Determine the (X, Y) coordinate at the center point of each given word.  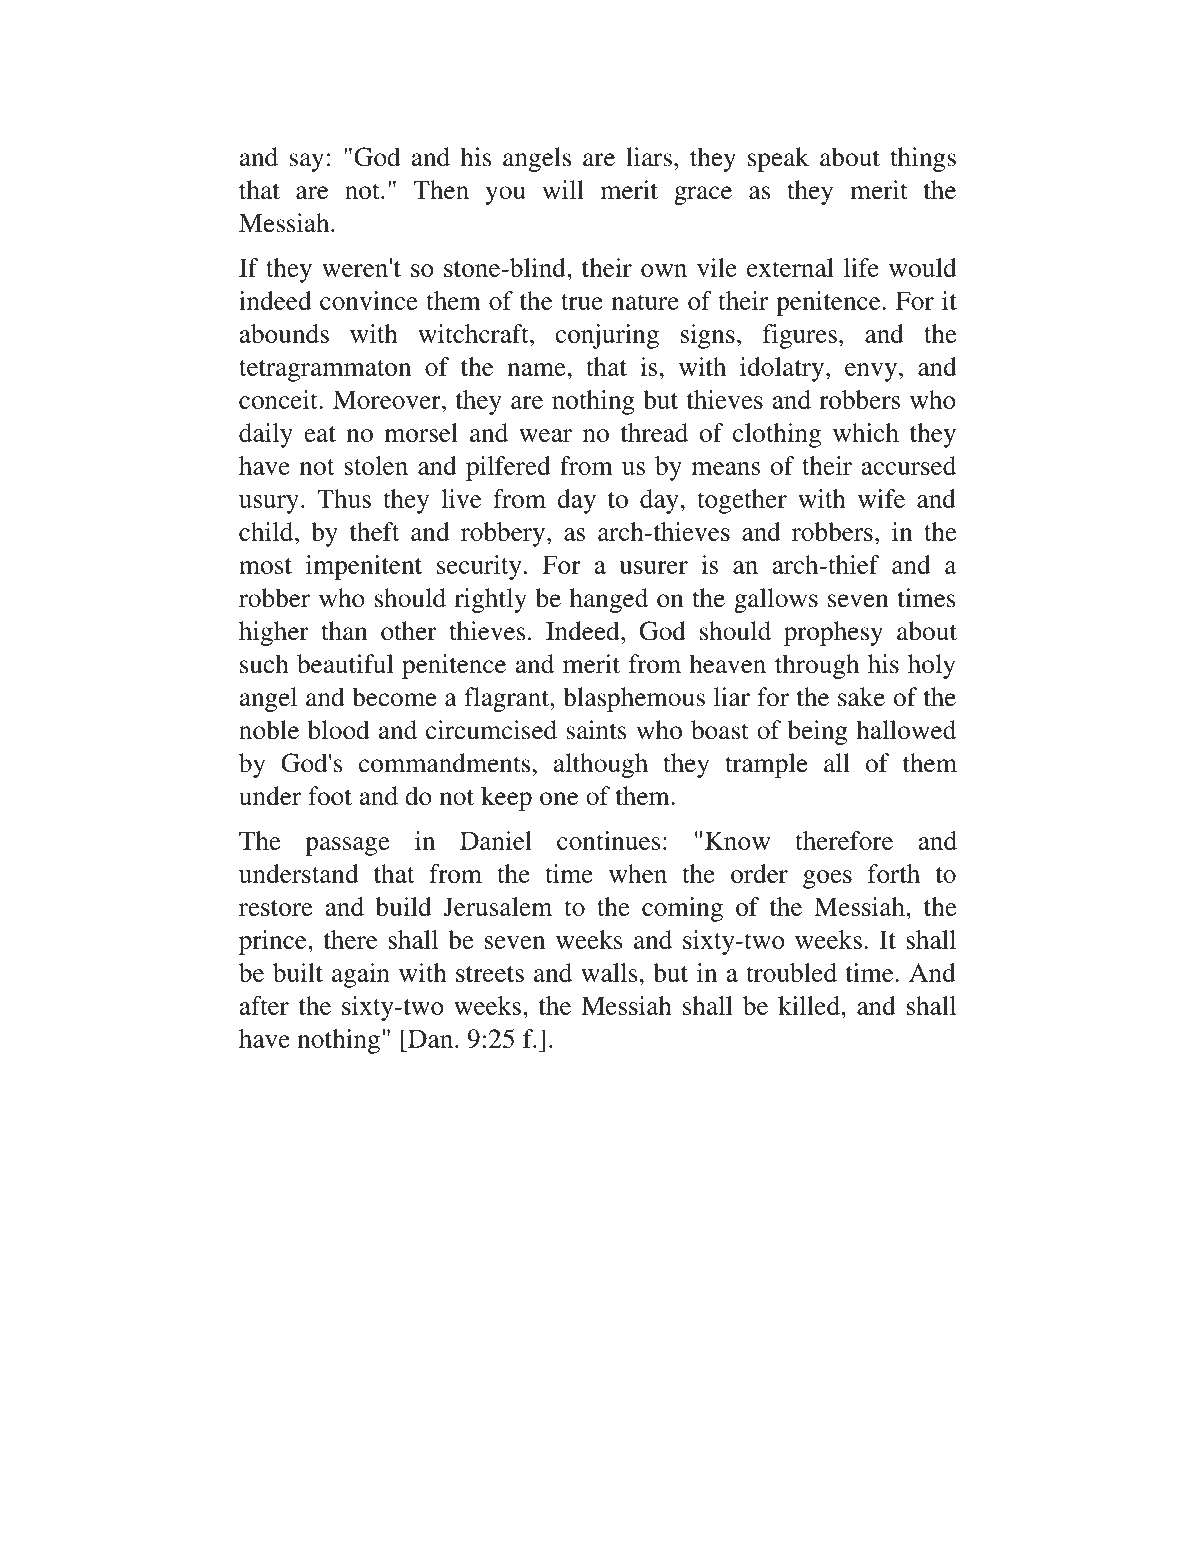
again (361, 975)
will (563, 189)
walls (609, 972)
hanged (609, 600)
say (306, 162)
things (923, 159)
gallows (776, 600)
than (344, 631)
